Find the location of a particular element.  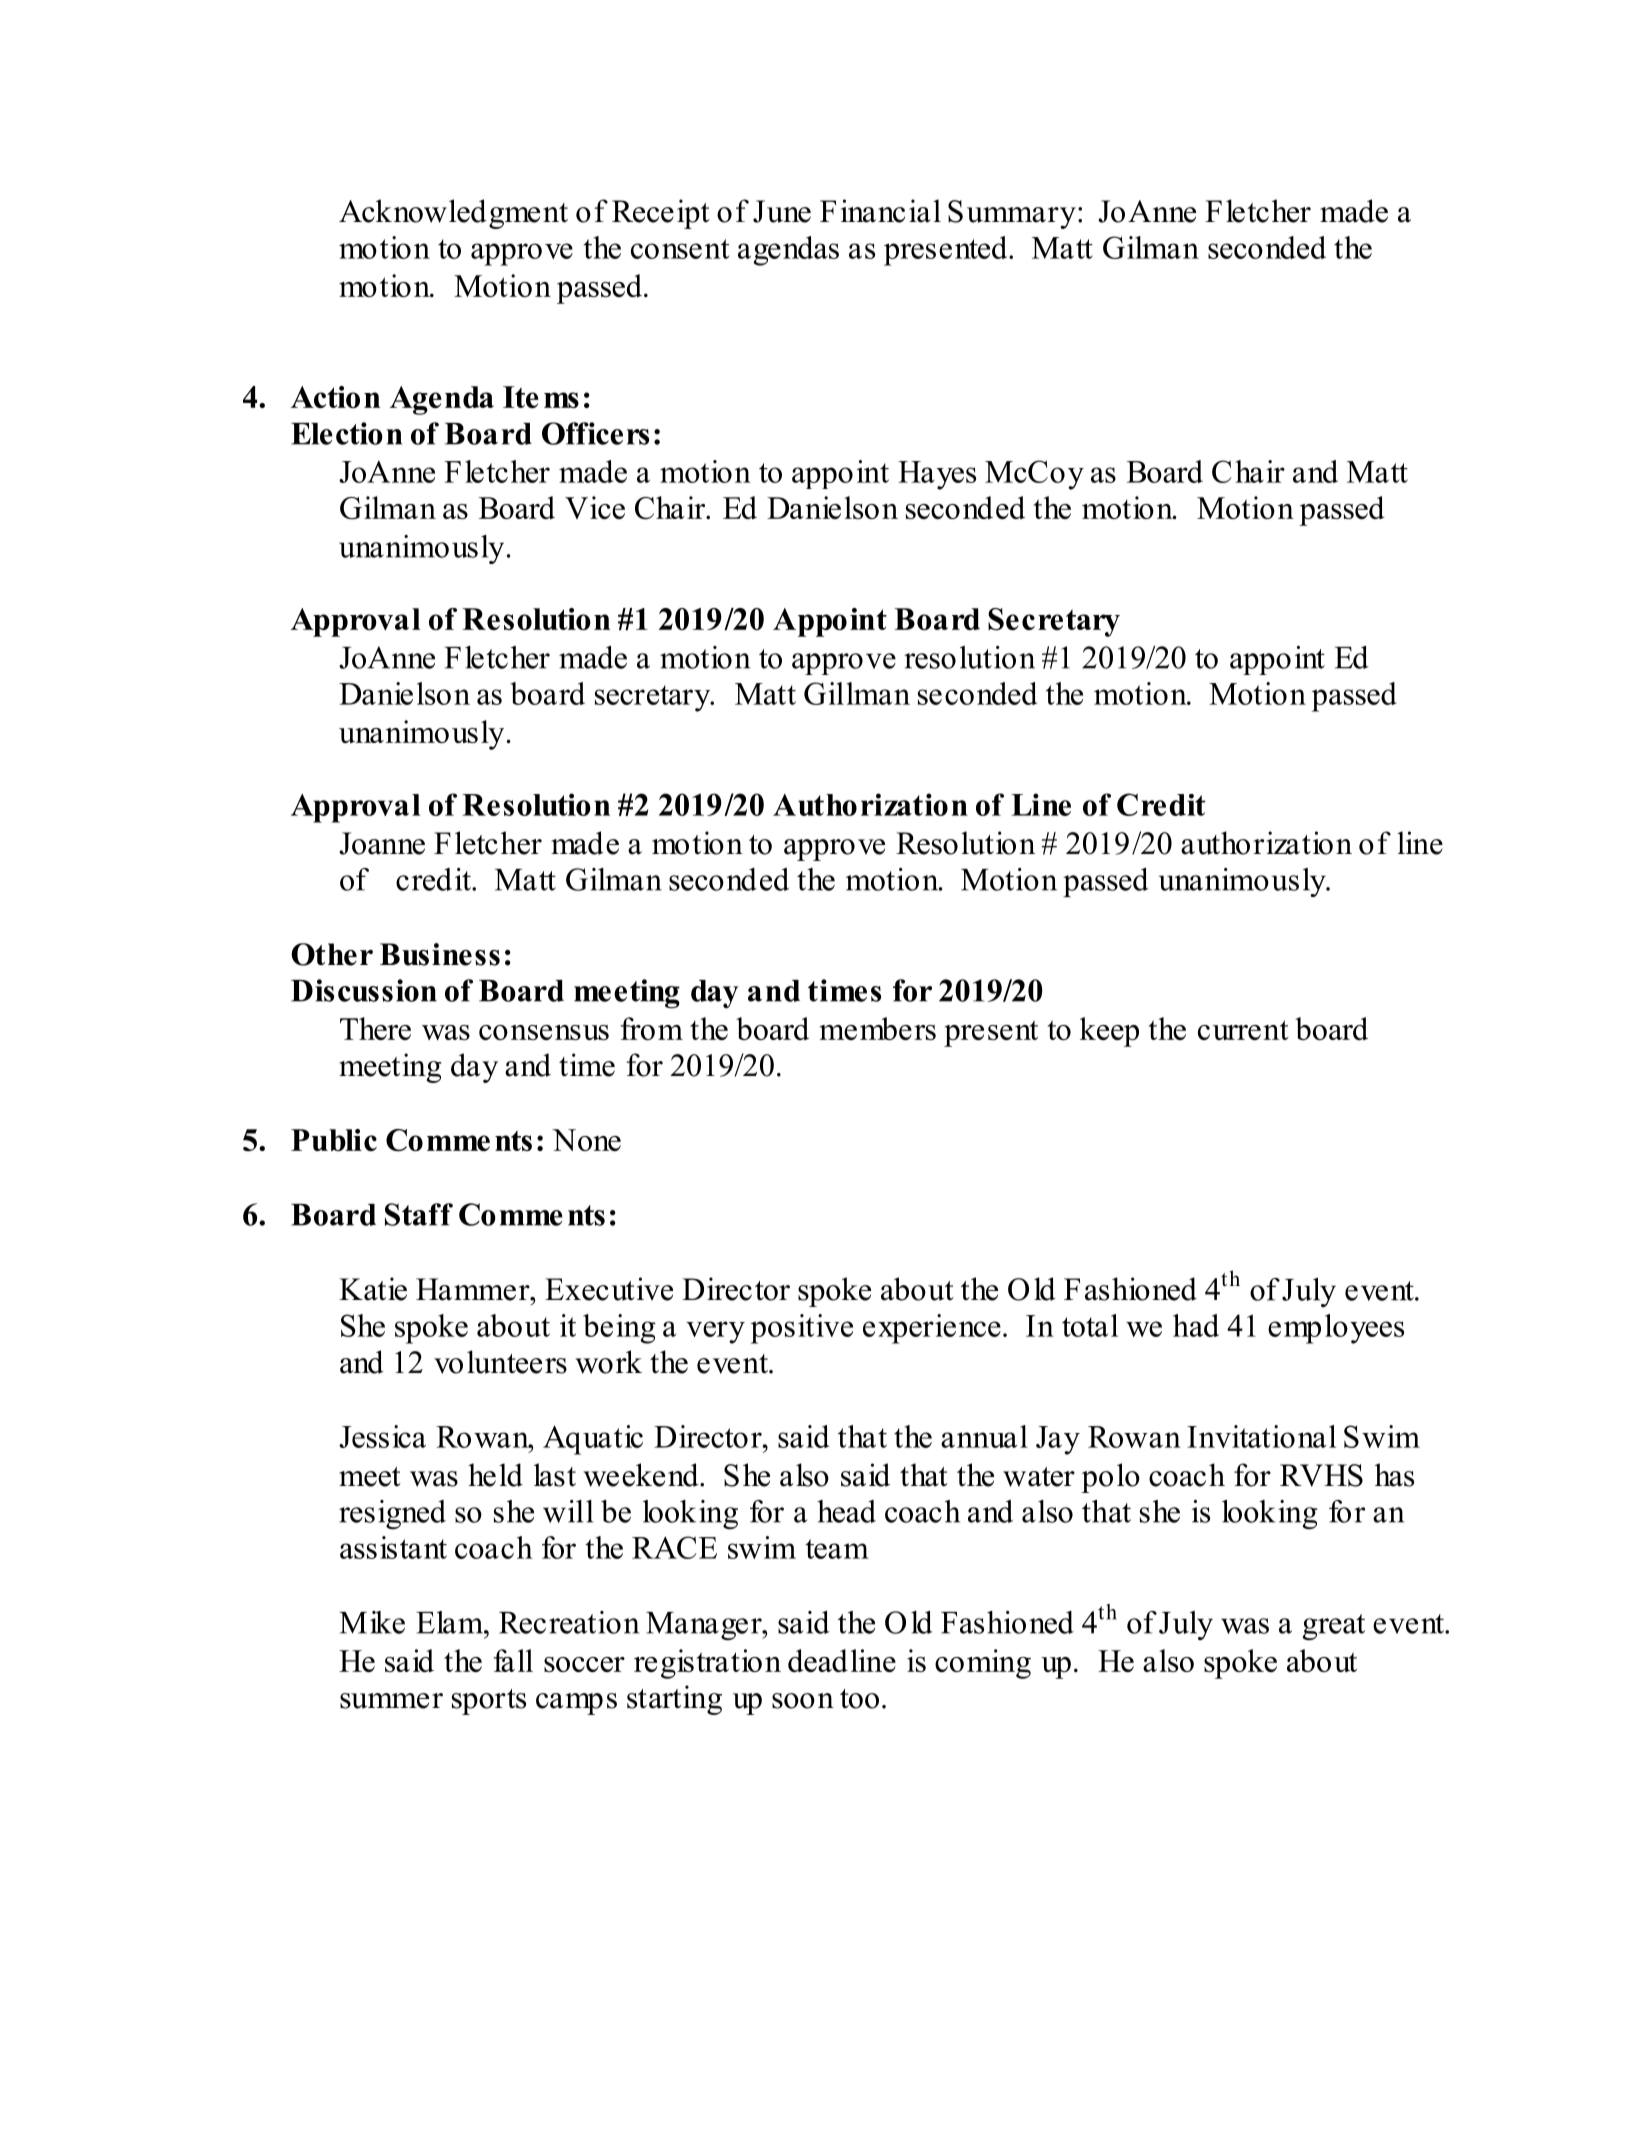

Acknowledgment is located at coordinates (453, 214).
